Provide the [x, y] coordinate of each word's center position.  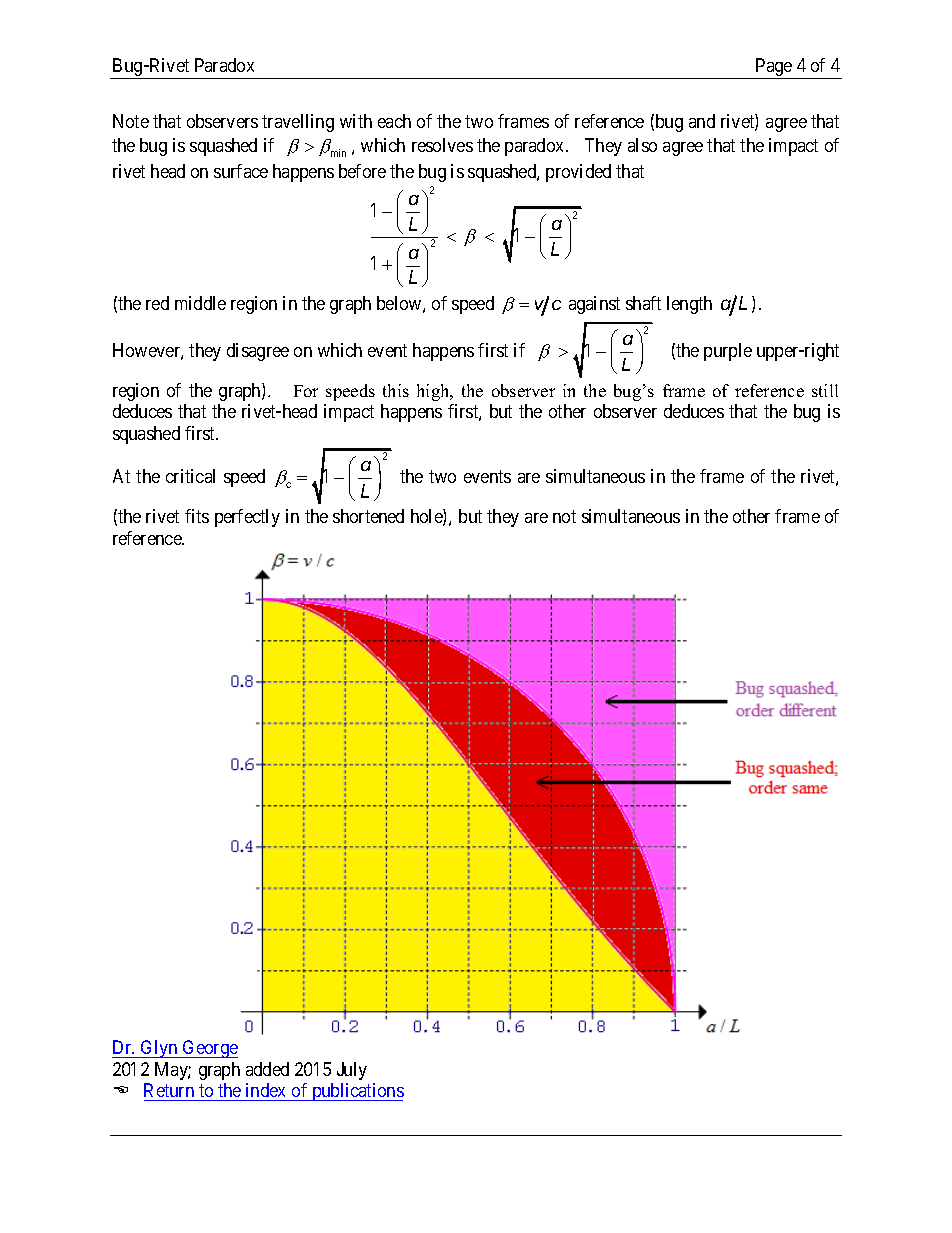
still [825, 390]
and [702, 121]
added [267, 1069]
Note [131, 121]
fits [197, 516]
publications [357, 1092]
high [434, 392]
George [209, 1049]
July [352, 1071]
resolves [442, 145]
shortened [368, 516]
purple [728, 352]
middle [200, 303]
